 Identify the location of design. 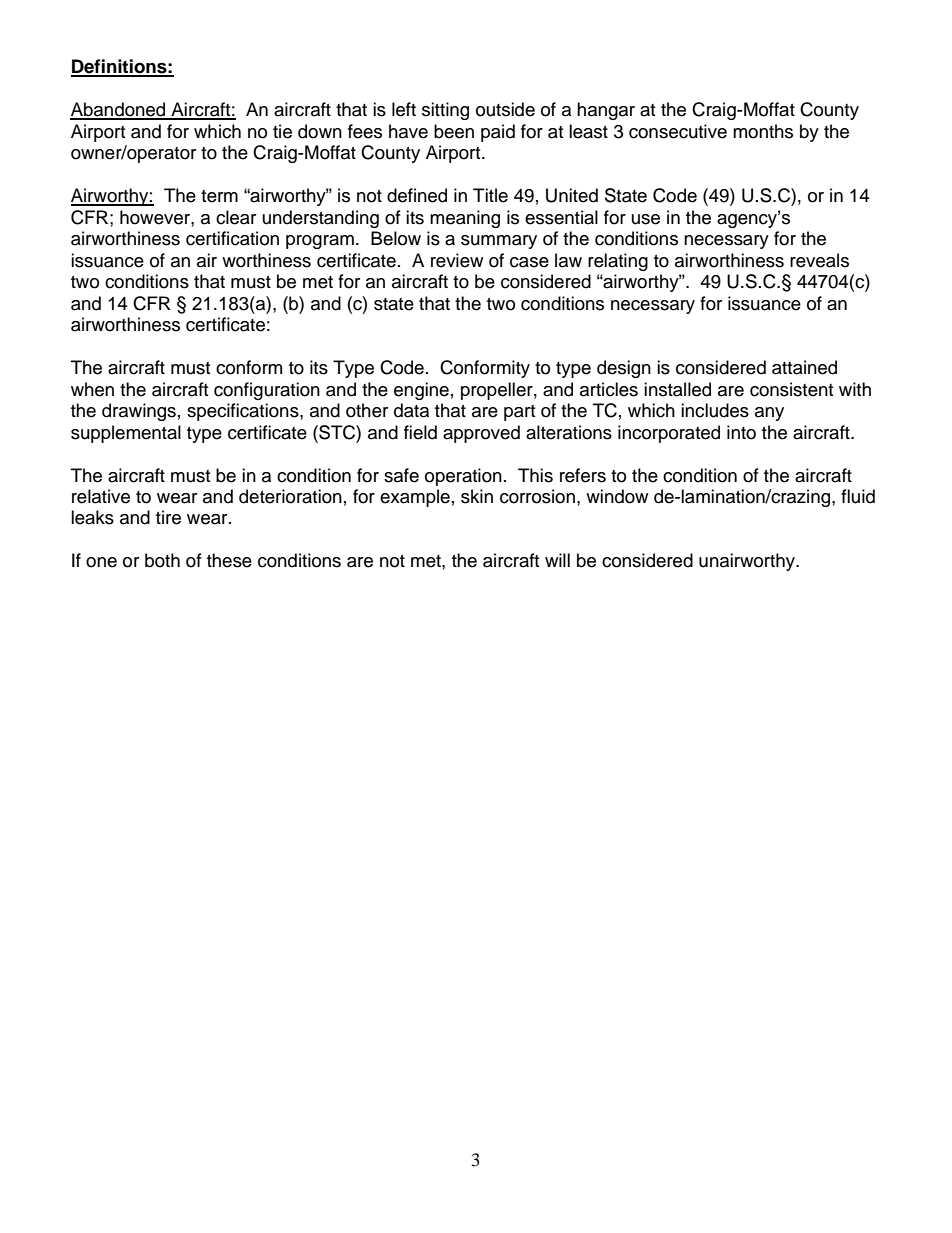
(624, 369).
